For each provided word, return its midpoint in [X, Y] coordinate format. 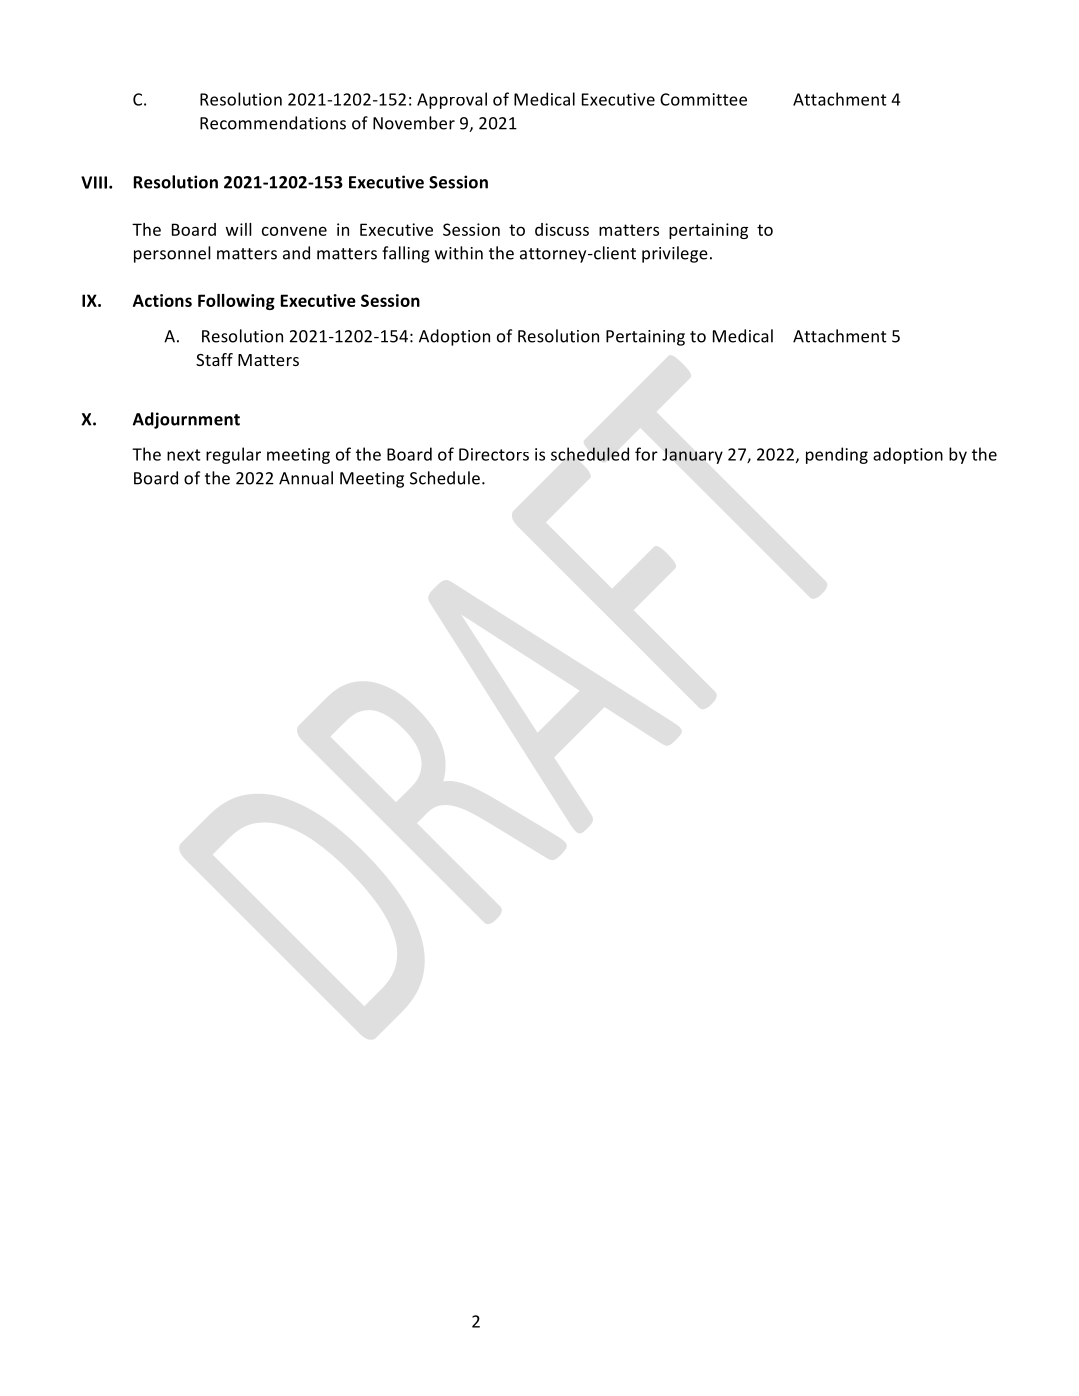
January [692, 456]
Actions [162, 300]
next [184, 455]
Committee [703, 99]
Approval [452, 100]
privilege [675, 254]
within [459, 253]
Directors [494, 454]
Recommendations [273, 123]
